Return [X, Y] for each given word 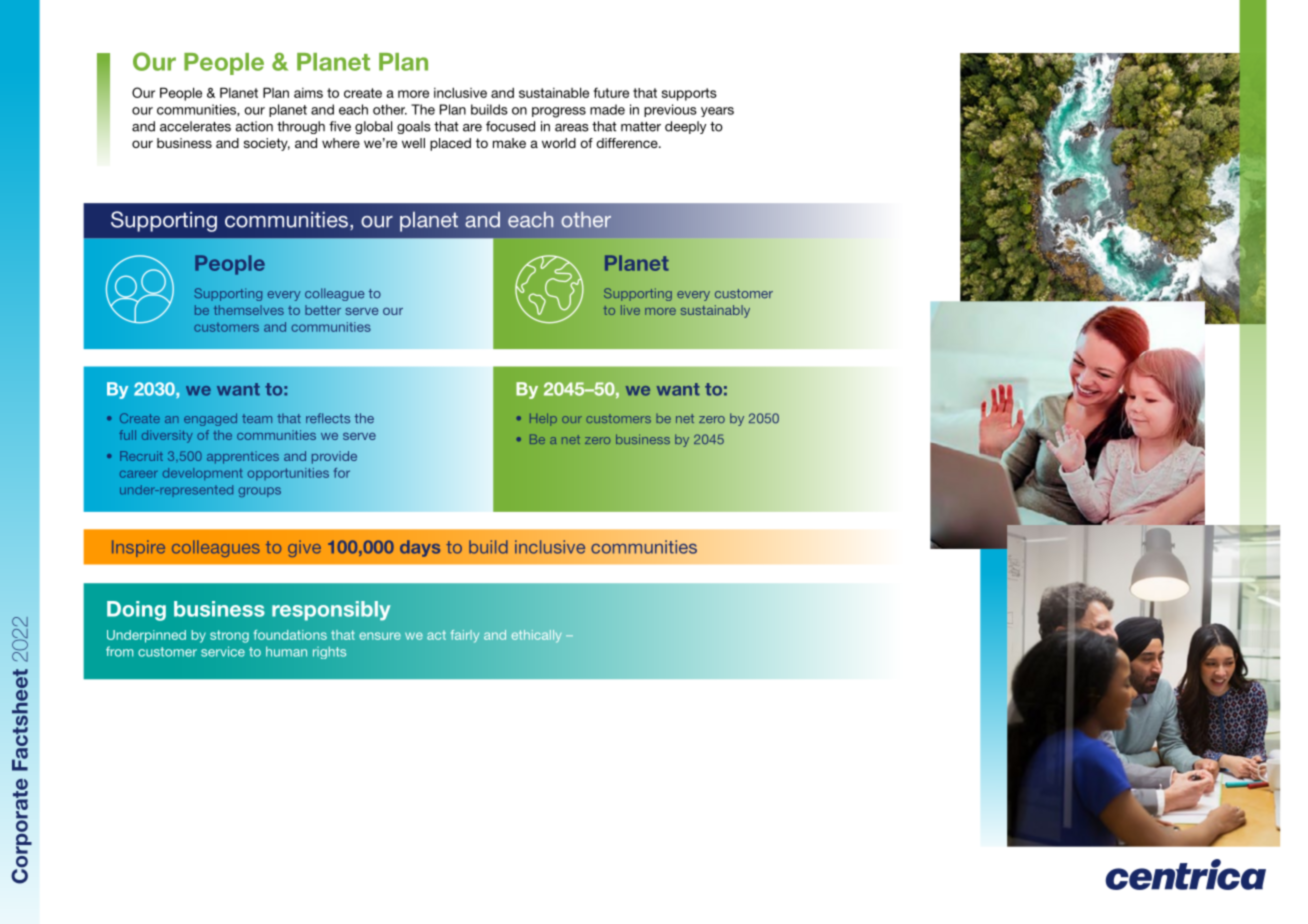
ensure [380, 636]
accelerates [195, 126]
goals [414, 127]
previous [670, 110]
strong [229, 636]
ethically [536, 636]
